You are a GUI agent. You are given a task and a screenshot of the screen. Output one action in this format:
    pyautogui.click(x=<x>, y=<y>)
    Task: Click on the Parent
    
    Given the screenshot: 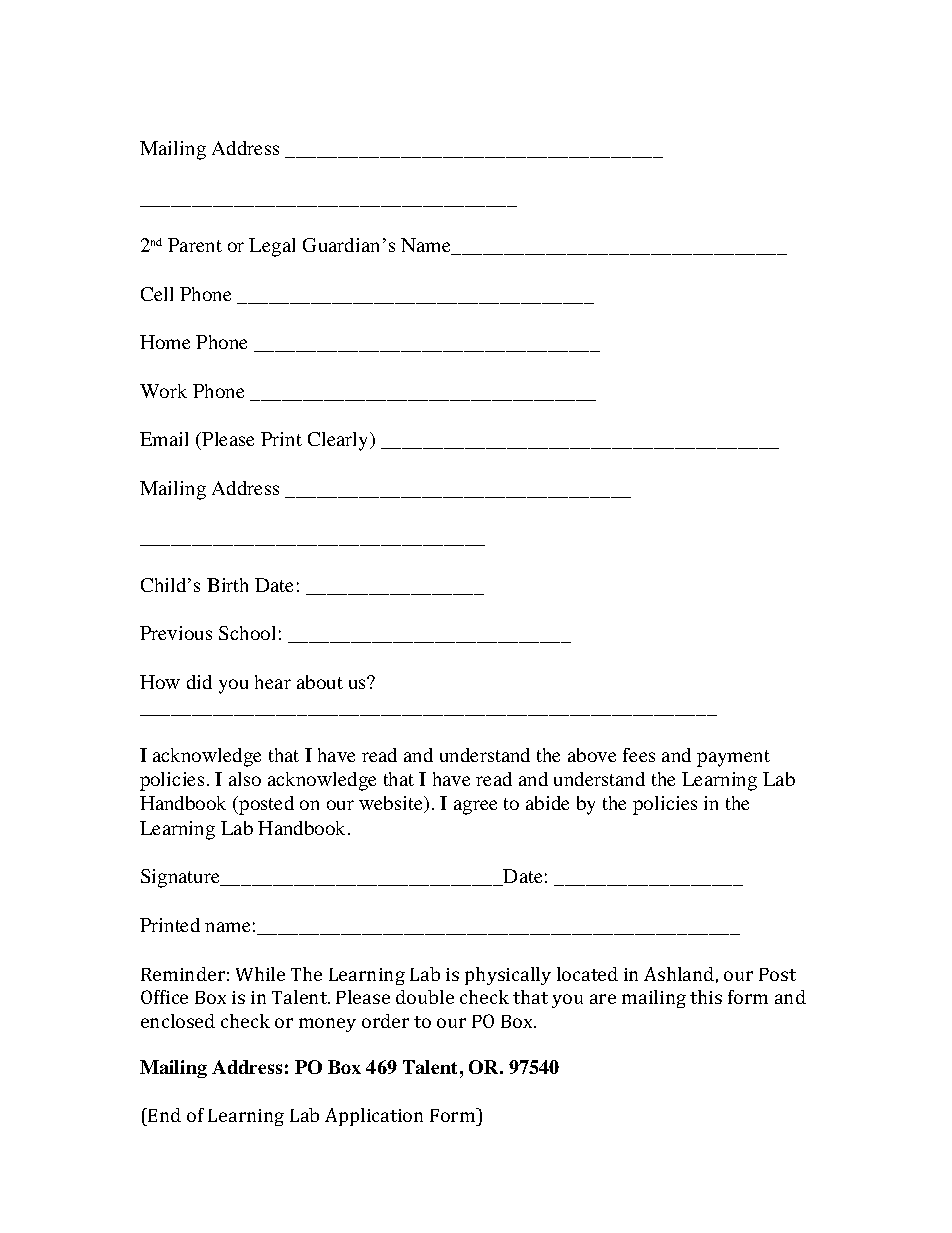 What is the action you would take?
    pyautogui.click(x=195, y=245)
